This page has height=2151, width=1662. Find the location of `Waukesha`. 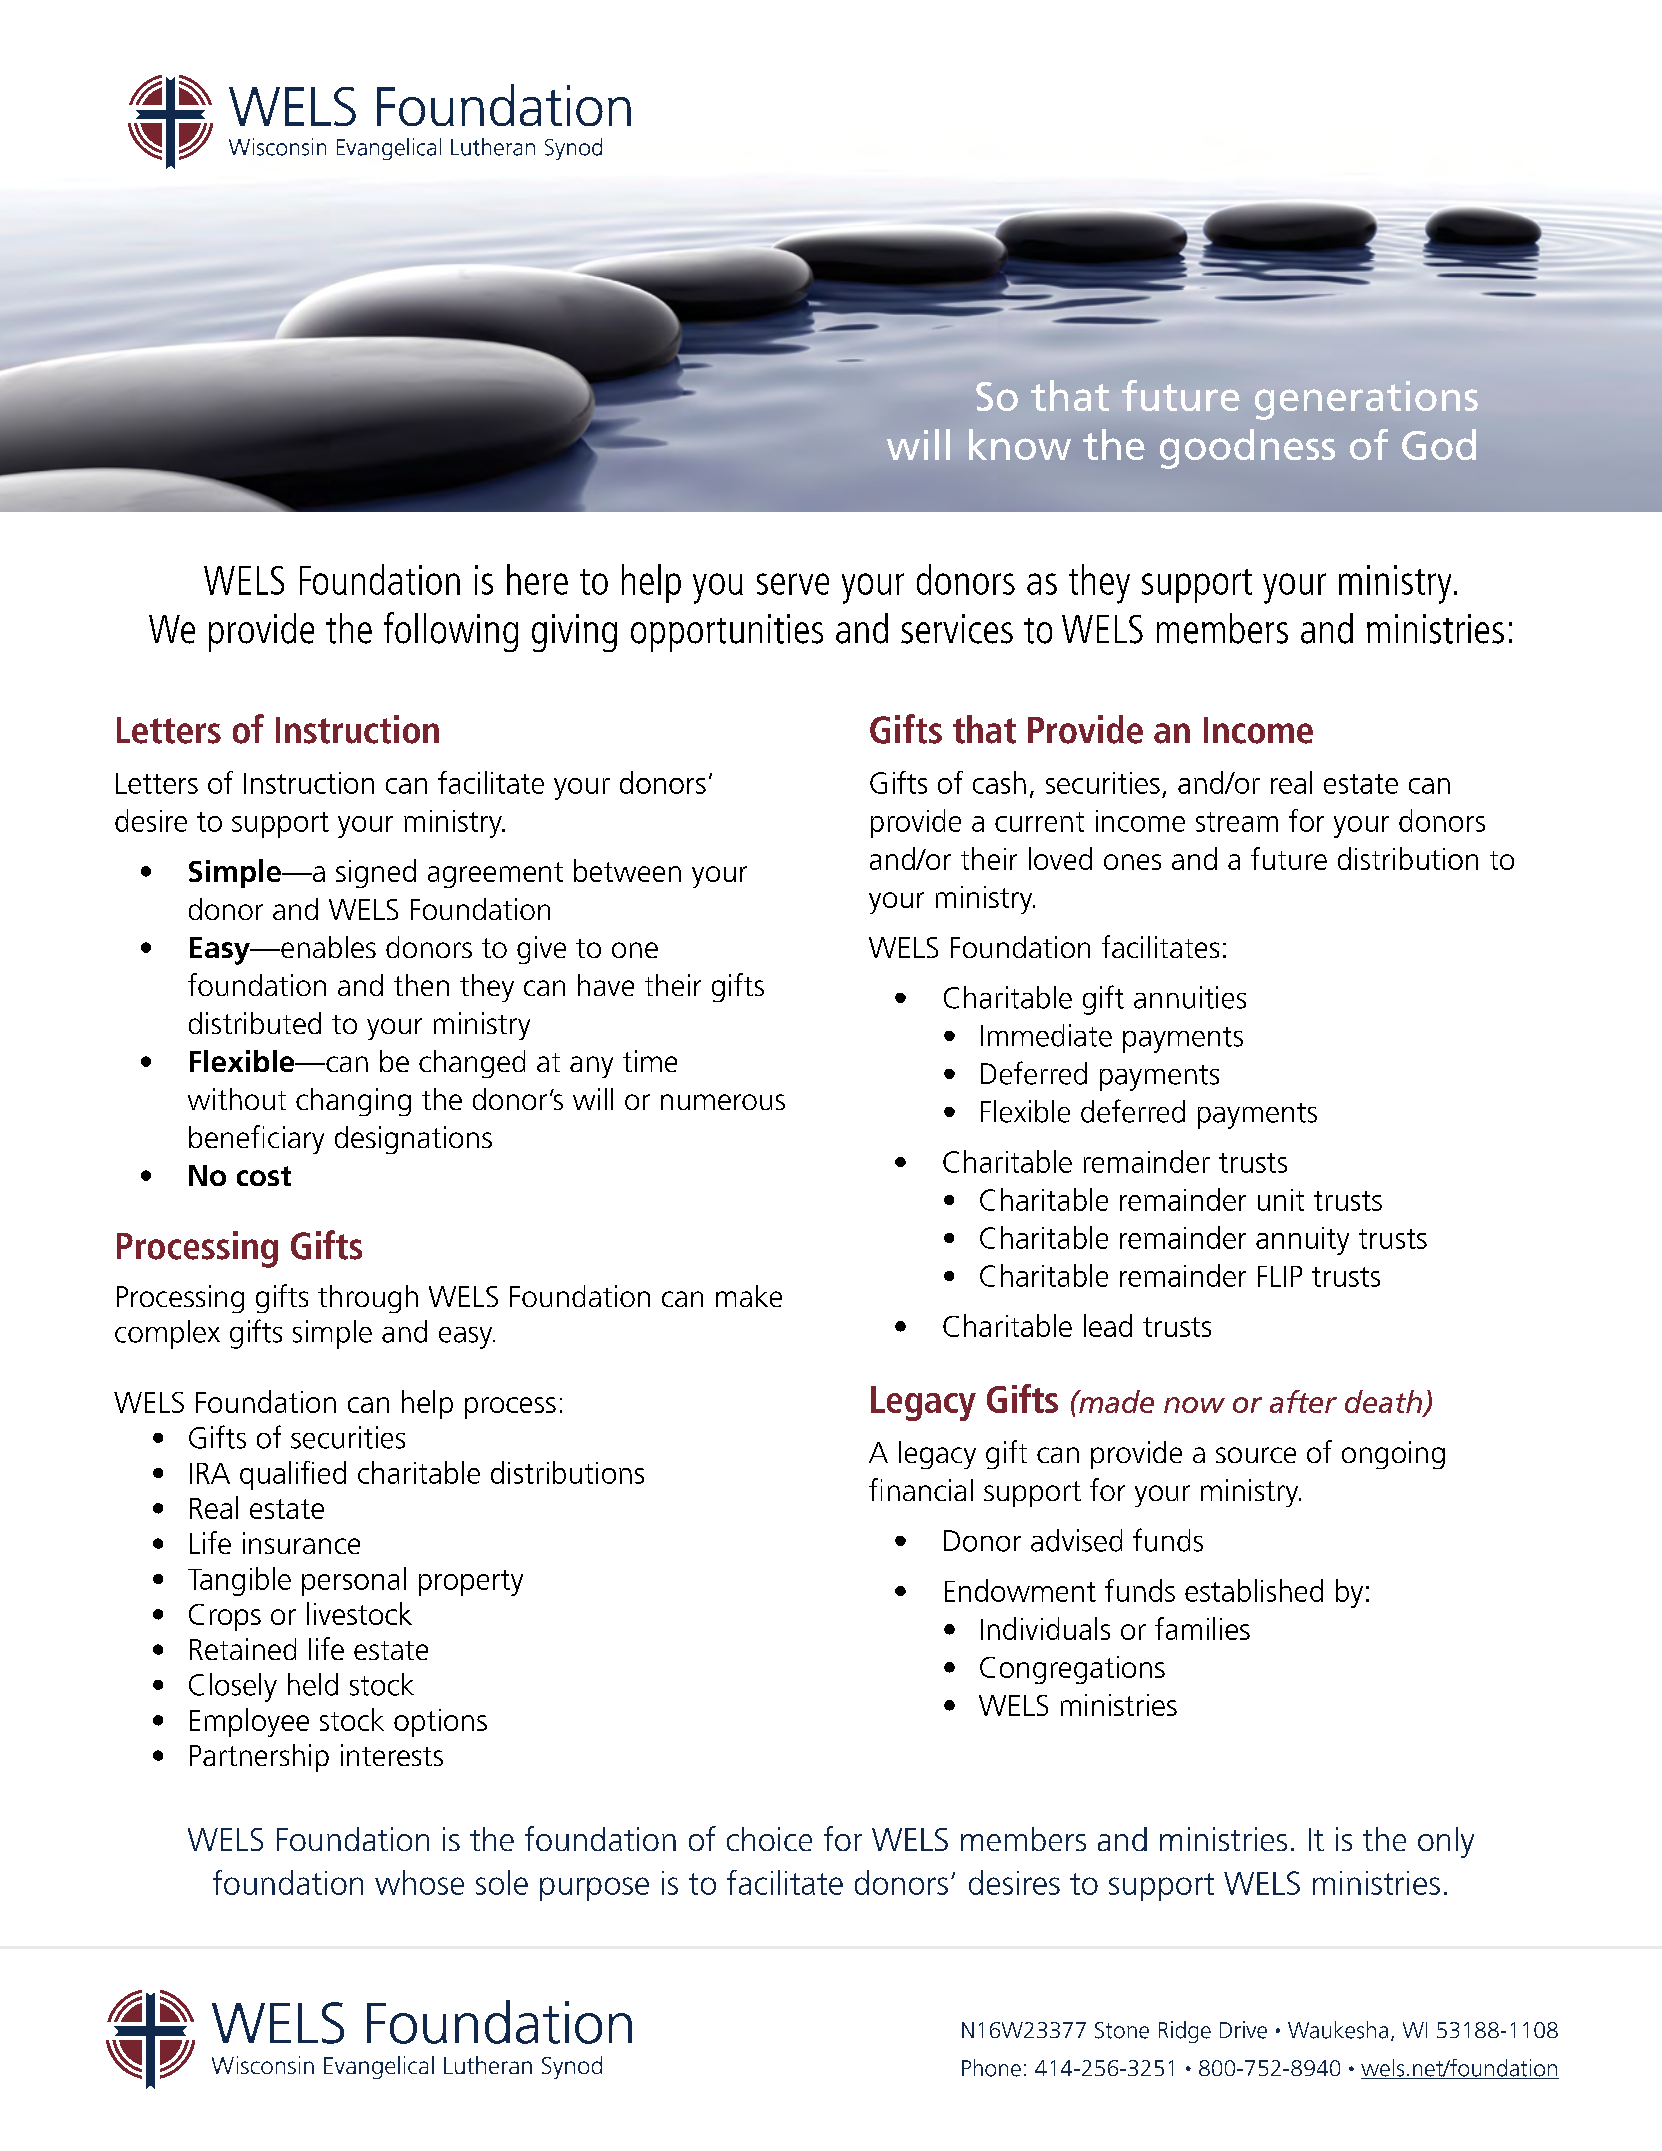

Waukesha is located at coordinates (1338, 2030).
